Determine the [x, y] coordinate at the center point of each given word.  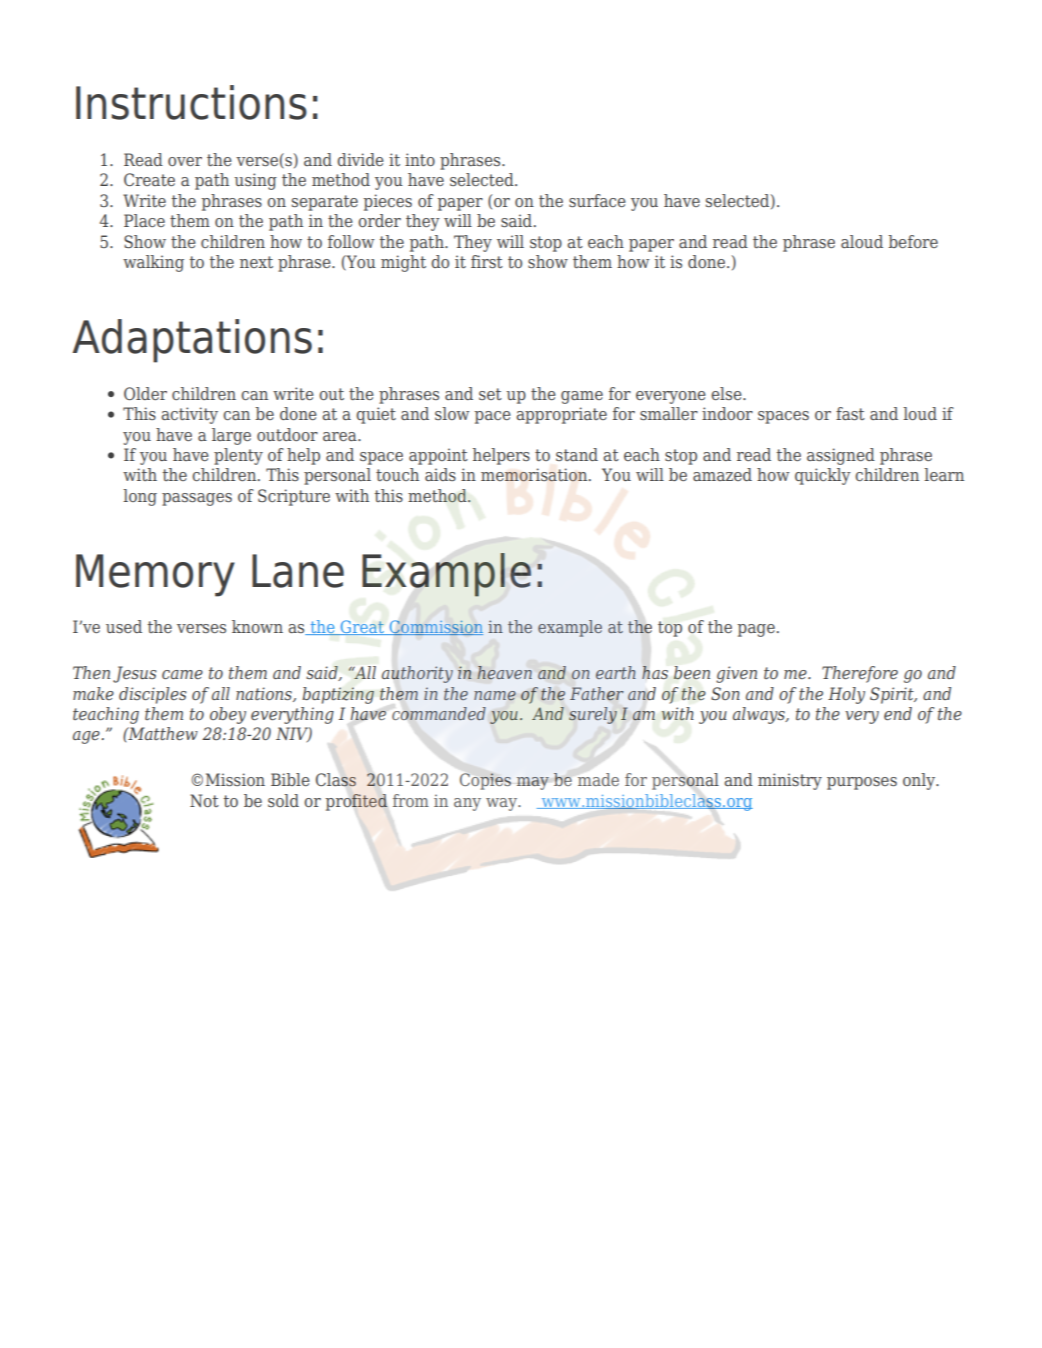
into [420, 159]
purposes [862, 783]
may [533, 783]
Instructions [191, 102]
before [913, 241]
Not [204, 800]
